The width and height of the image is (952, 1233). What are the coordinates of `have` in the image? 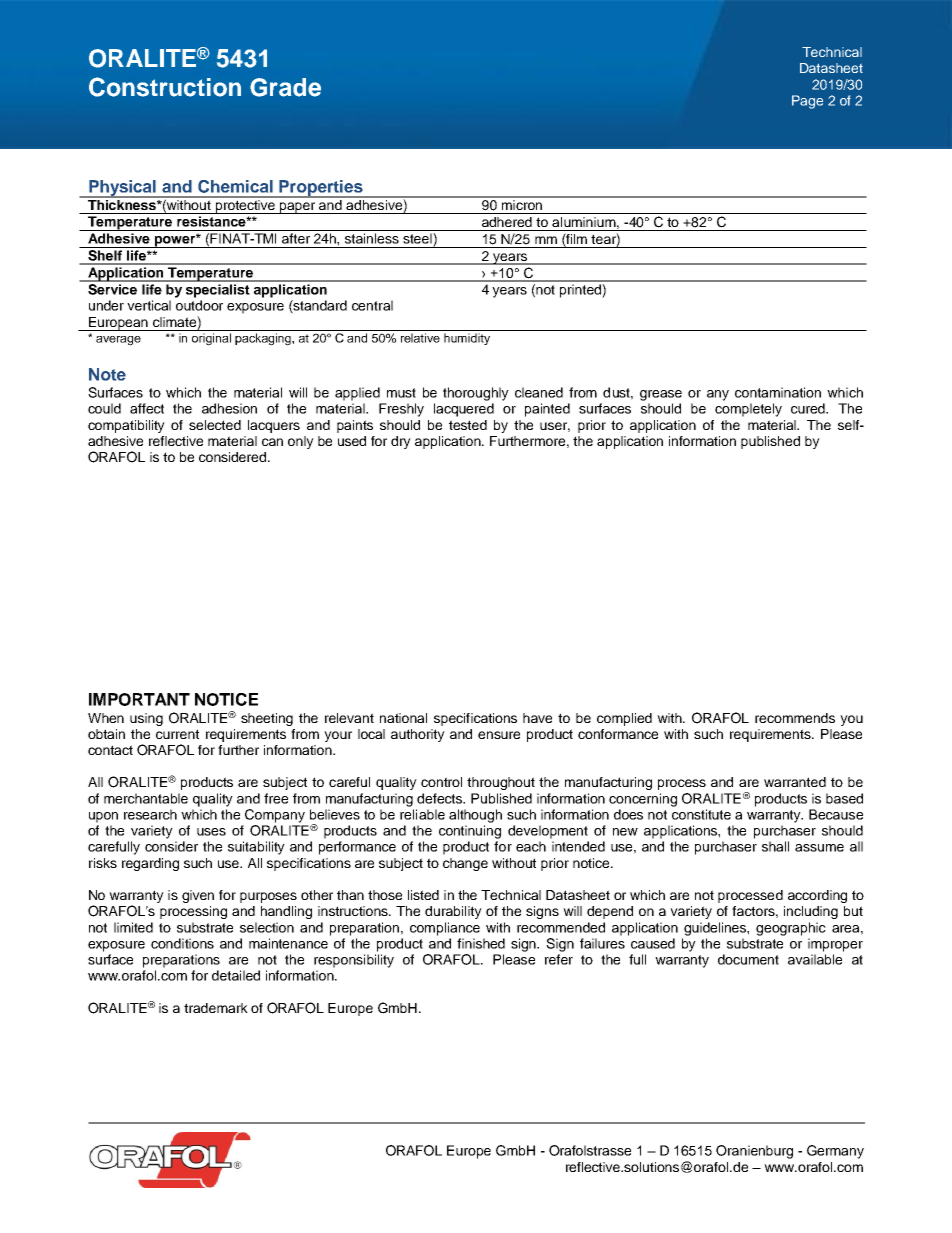 It's located at (537, 718).
